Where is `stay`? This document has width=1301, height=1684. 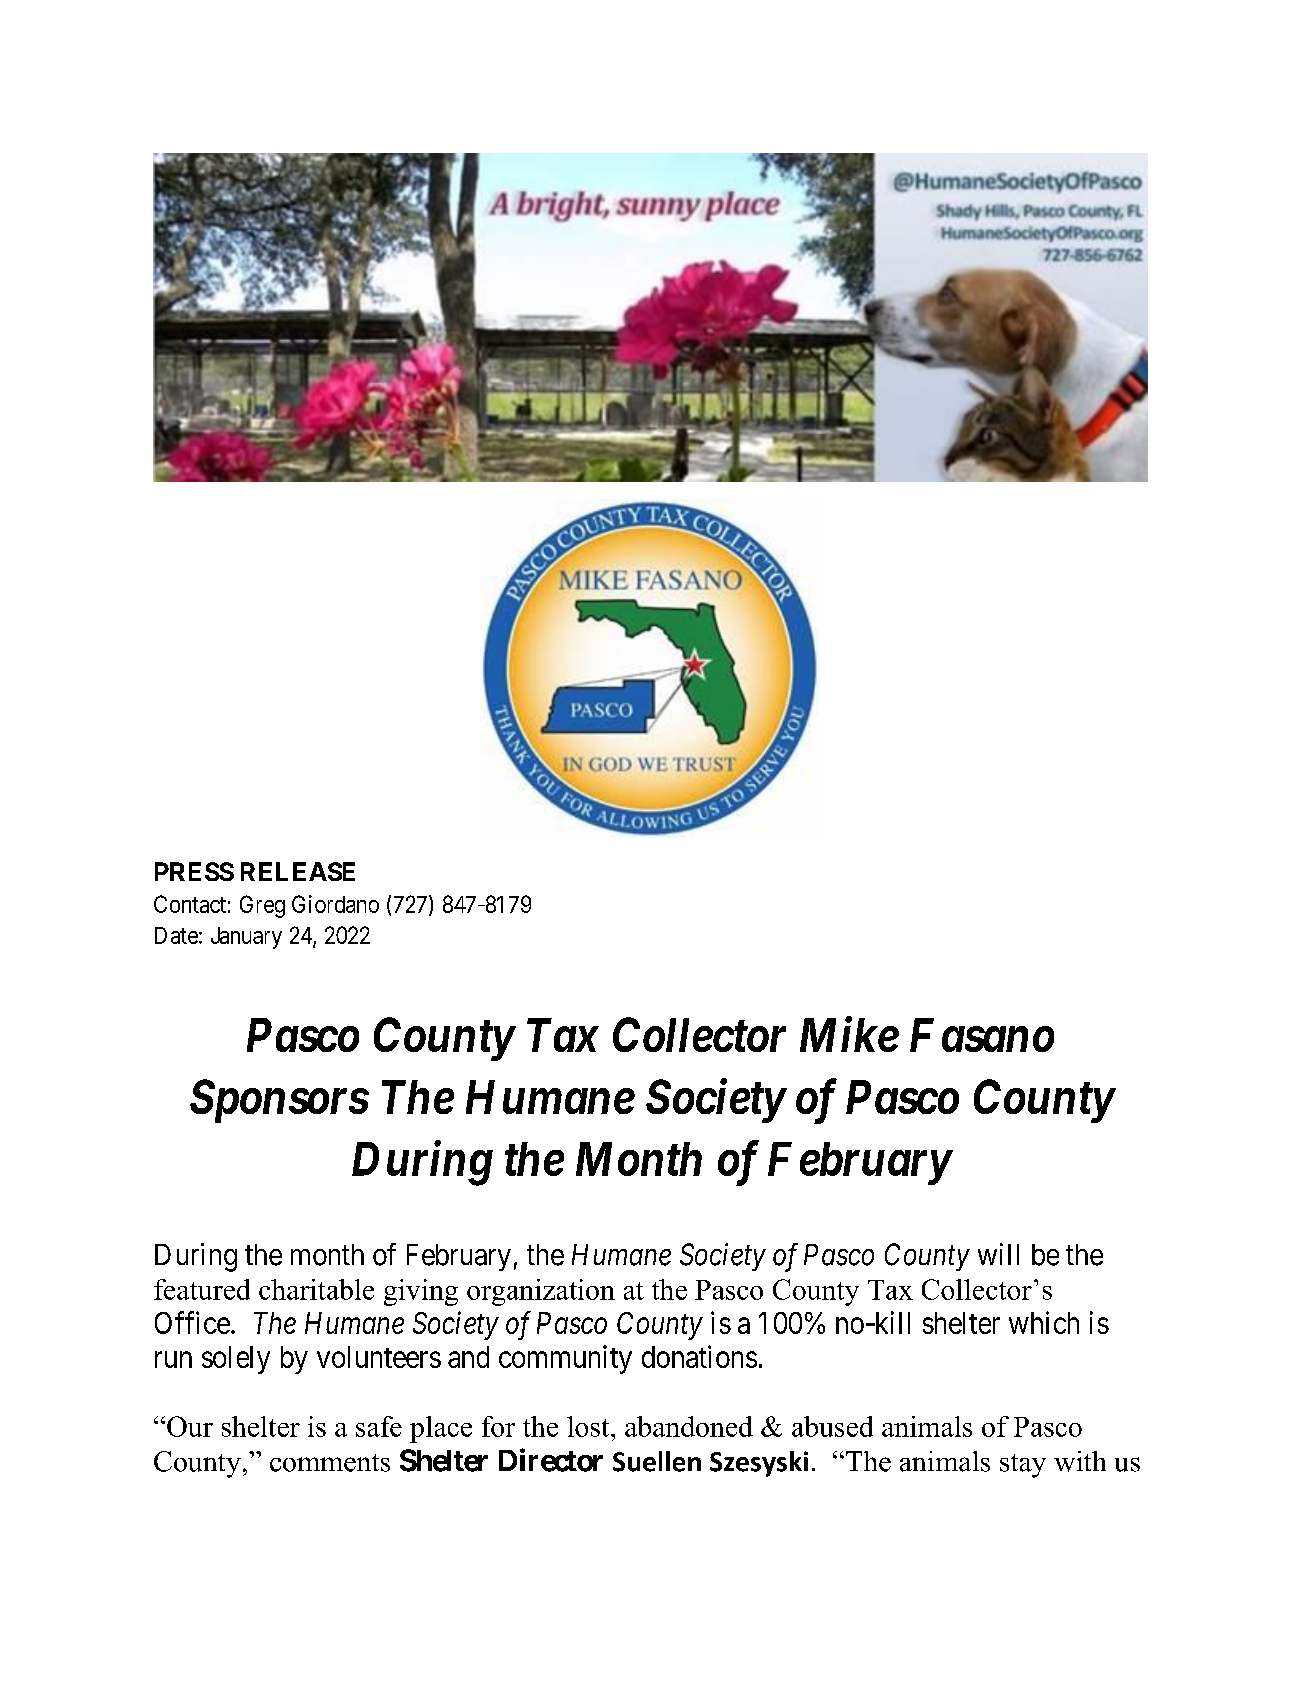 stay is located at coordinates (1023, 1466).
